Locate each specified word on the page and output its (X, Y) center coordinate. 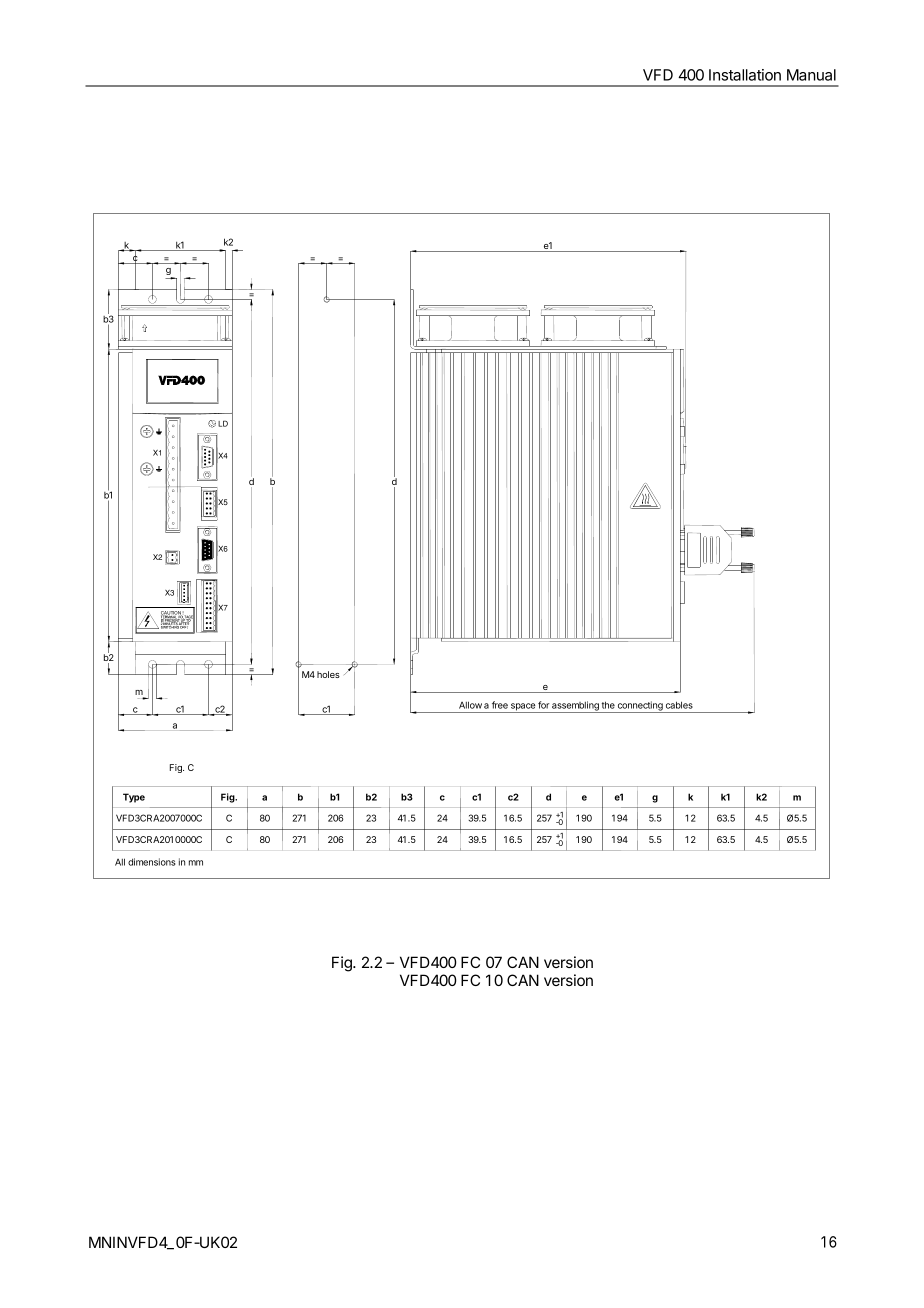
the (608, 705)
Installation (745, 75)
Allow (470, 705)
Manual (811, 75)
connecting (640, 707)
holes (328, 674)
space (523, 708)
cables (679, 705)
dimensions (152, 862)
